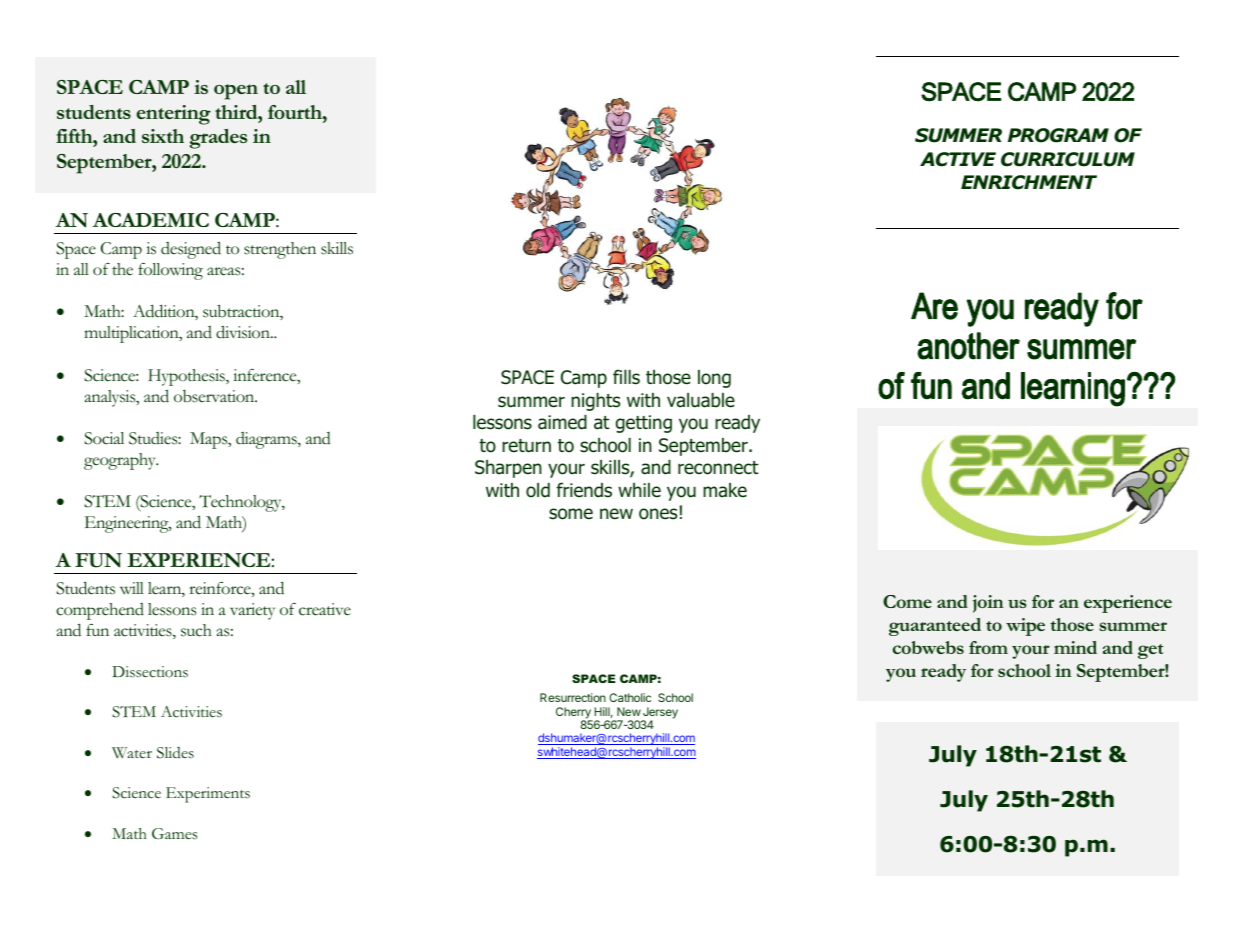 The image size is (1233, 952). I want to click on PROGRAM, so click(1058, 135).
